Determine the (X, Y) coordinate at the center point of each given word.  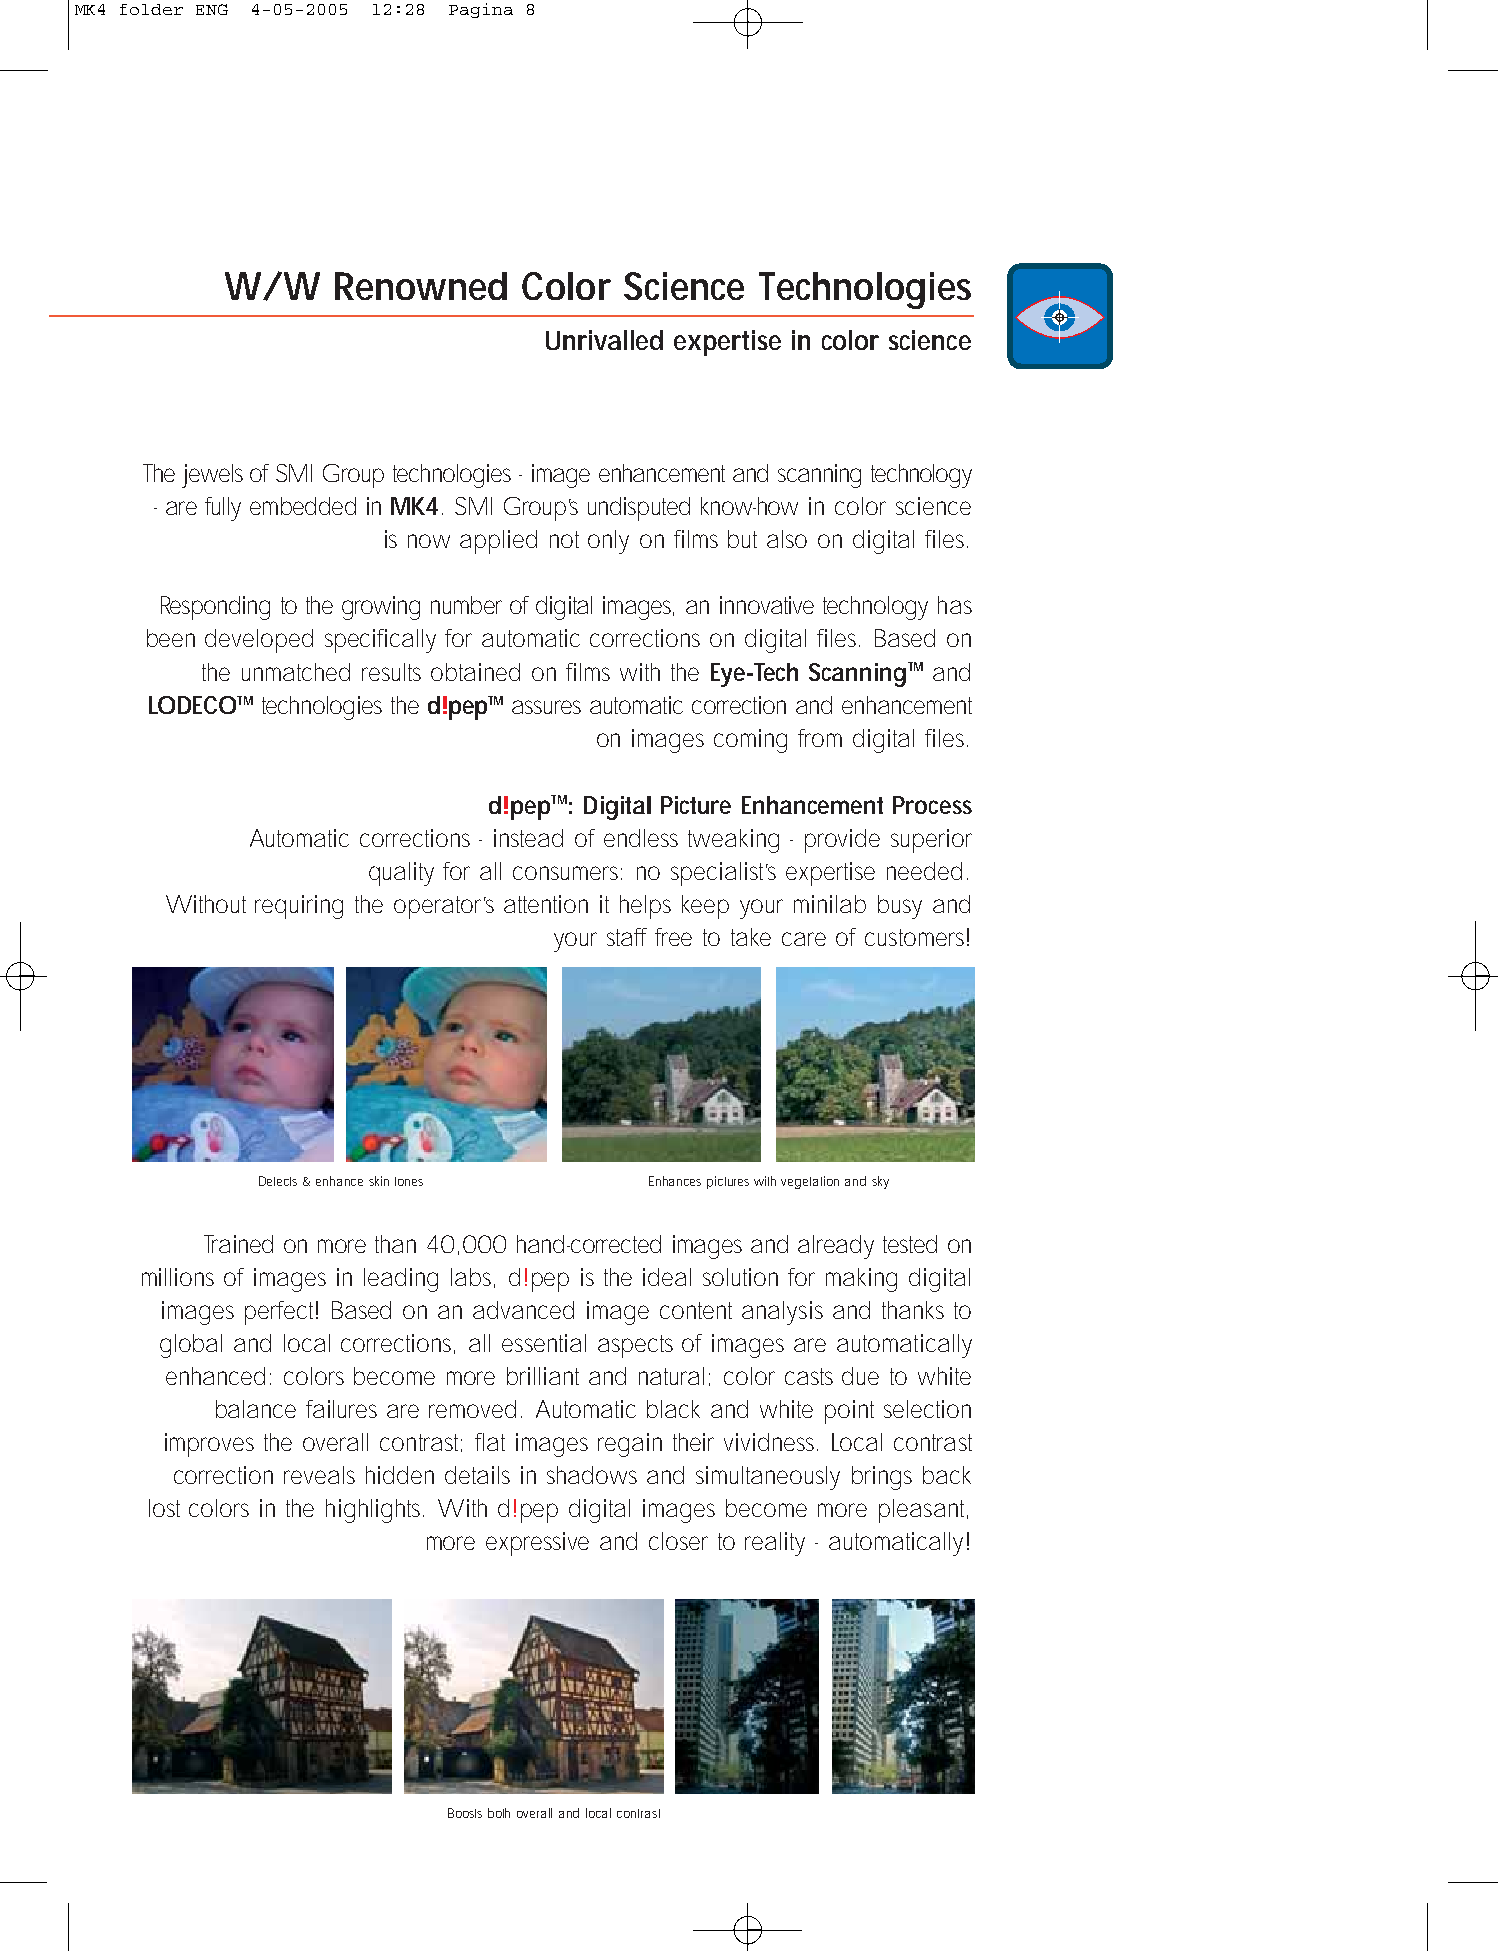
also (787, 539)
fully (223, 509)
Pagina (481, 10)
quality (401, 874)
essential (544, 1343)
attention (546, 904)
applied (498, 542)
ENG (212, 9)
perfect (281, 1313)
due (860, 1376)
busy (900, 907)
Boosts (465, 1813)
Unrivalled (604, 340)
